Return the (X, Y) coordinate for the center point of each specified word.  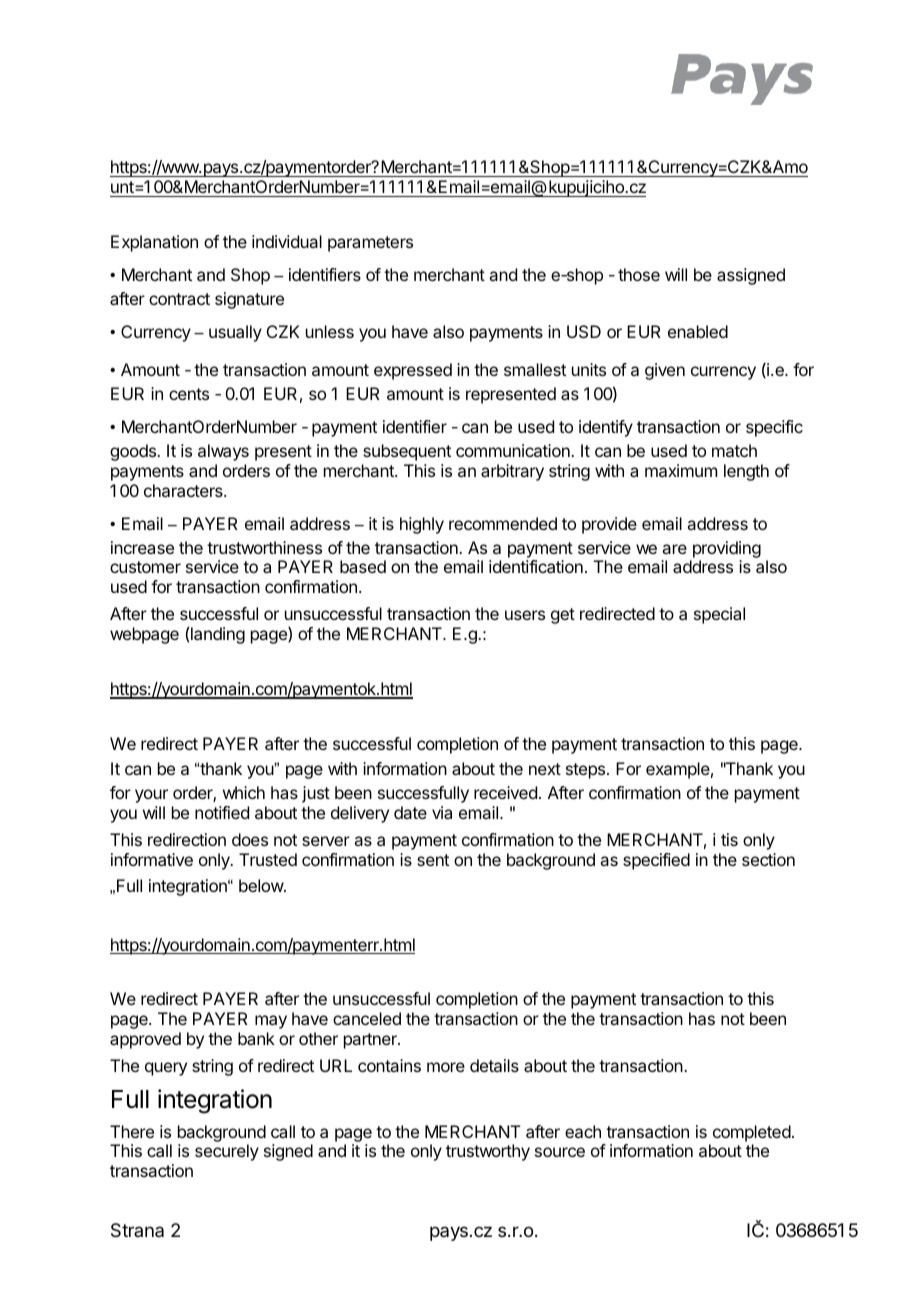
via (442, 812)
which (244, 792)
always (223, 452)
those (639, 274)
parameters (370, 244)
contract (179, 299)
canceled (367, 1018)
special (719, 615)
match (734, 450)
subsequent (407, 452)
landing (218, 635)
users (525, 615)
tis (729, 839)
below (262, 885)
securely (227, 1152)
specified (656, 861)
